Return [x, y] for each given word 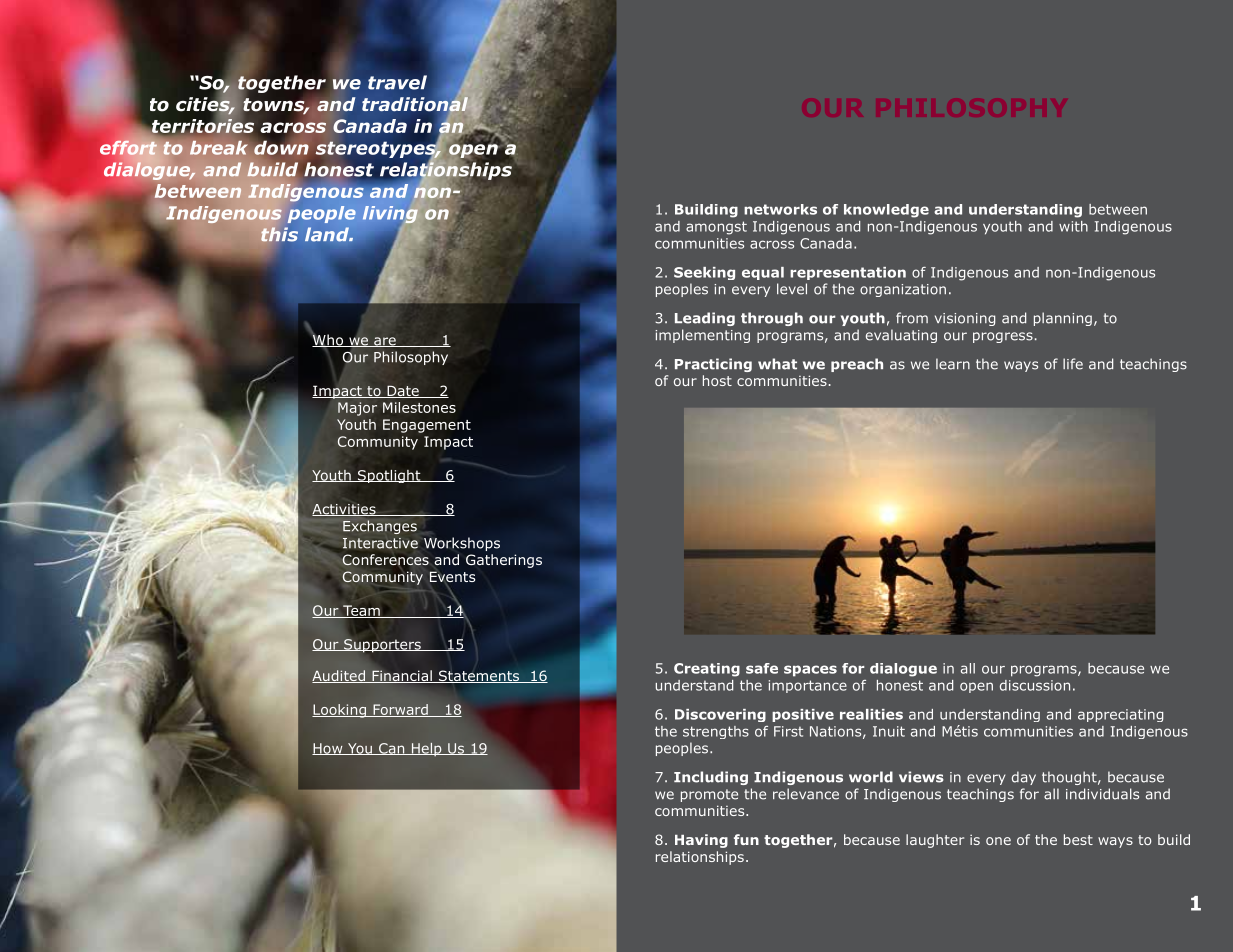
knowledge [886, 211]
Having [701, 841]
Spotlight [389, 476]
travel [397, 82]
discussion [1035, 685]
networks [780, 209]
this [279, 234]
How [328, 749]
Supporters [382, 646]
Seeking [704, 273]
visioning [965, 319]
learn [953, 364]
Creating [707, 670]
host [717, 380]
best [1078, 839]
